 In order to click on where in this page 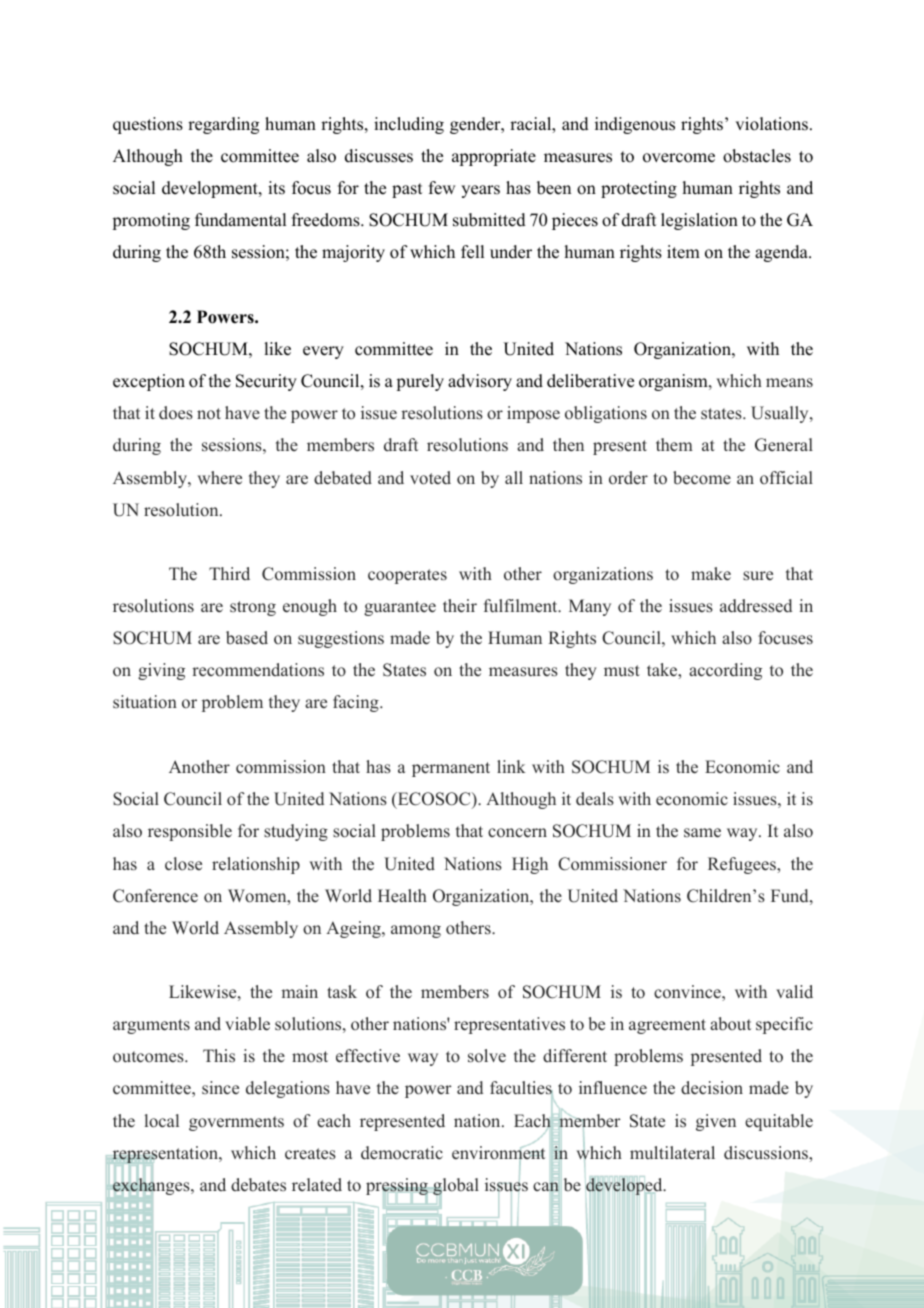, I will do `click(220, 478)`.
